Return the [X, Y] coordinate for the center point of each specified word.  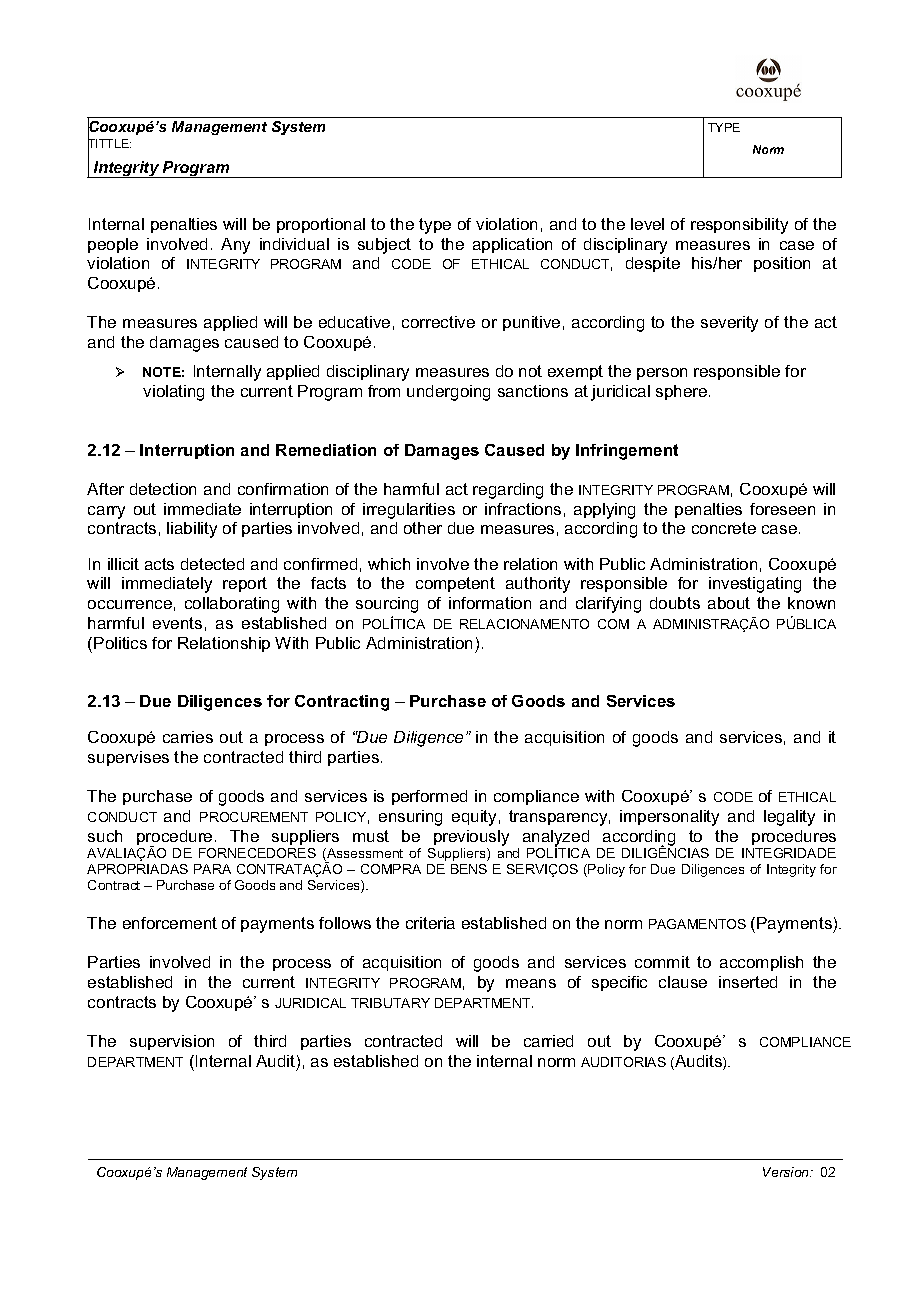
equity [474, 818]
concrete [724, 528]
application [512, 245]
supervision [172, 1042]
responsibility [739, 226]
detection [163, 489]
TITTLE [109, 144]
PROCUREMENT [254, 817]
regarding [508, 491]
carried [548, 1041]
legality [789, 818]
